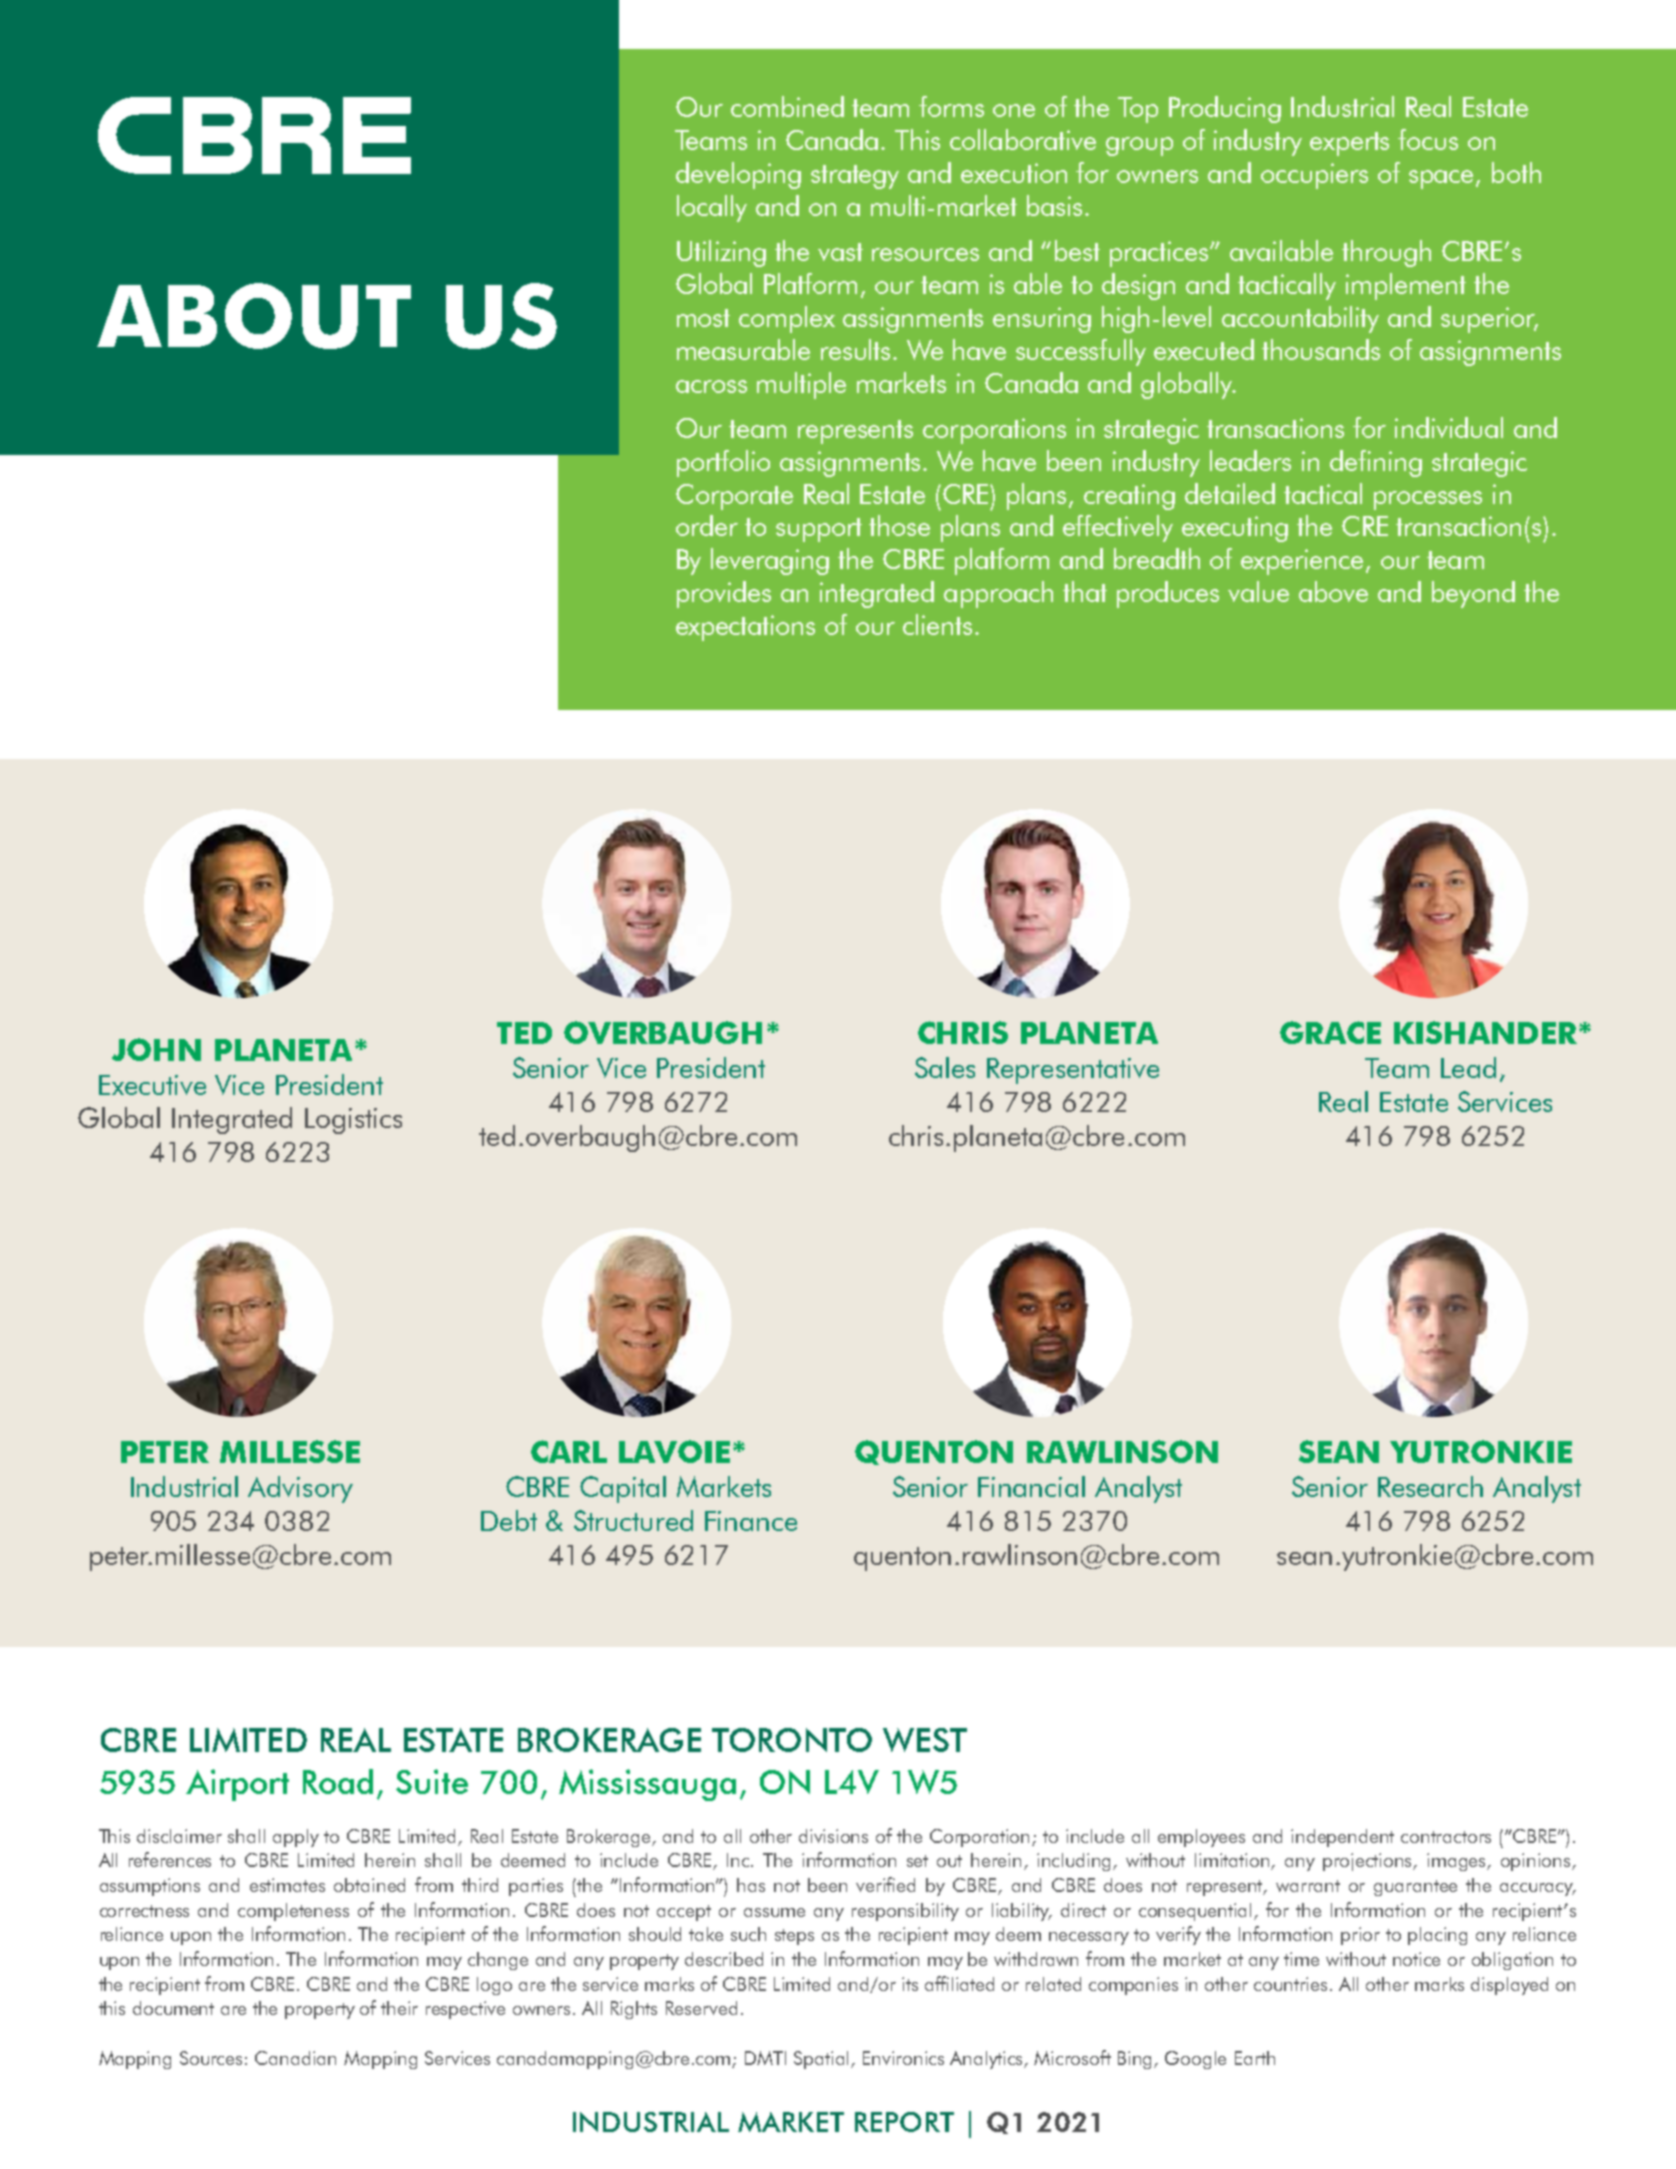 Image resolution: width=1676 pixels, height=2169 pixels. I want to click on ABOUT, so click(254, 316).
